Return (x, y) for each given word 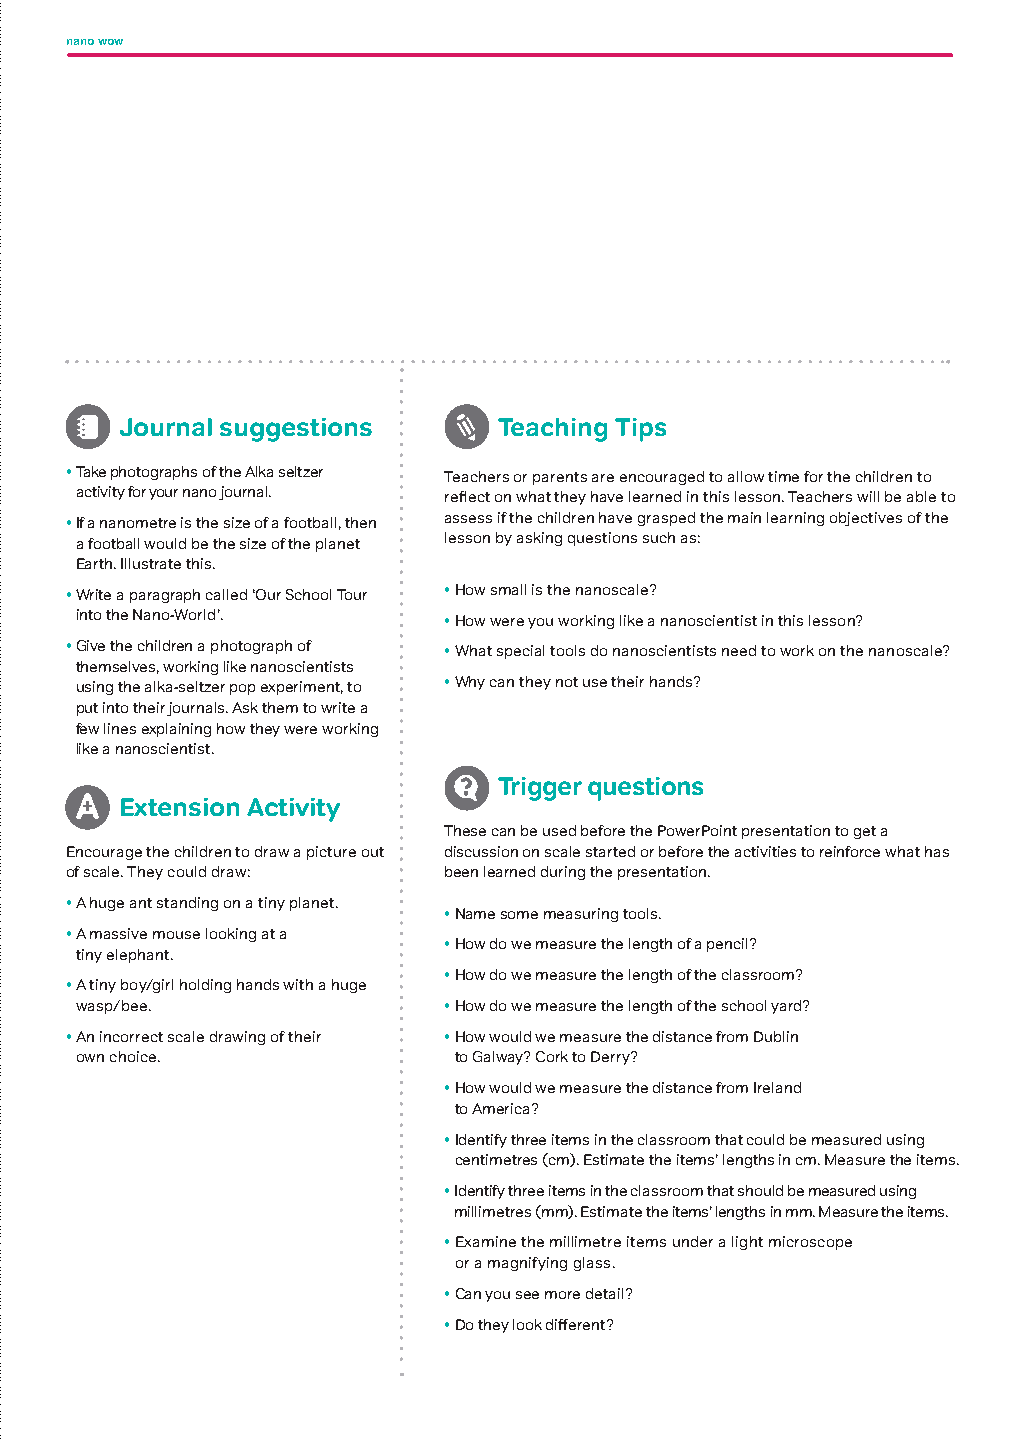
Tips (640, 430)
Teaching (552, 430)
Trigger (540, 789)
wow (110, 42)
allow (746, 476)
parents (560, 478)
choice (134, 1056)
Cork (552, 1056)
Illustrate (151, 563)
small (508, 589)
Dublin (776, 1036)
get (865, 832)
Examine (486, 1241)
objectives (866, 519)
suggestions (296, 430)
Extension (180, 807)
